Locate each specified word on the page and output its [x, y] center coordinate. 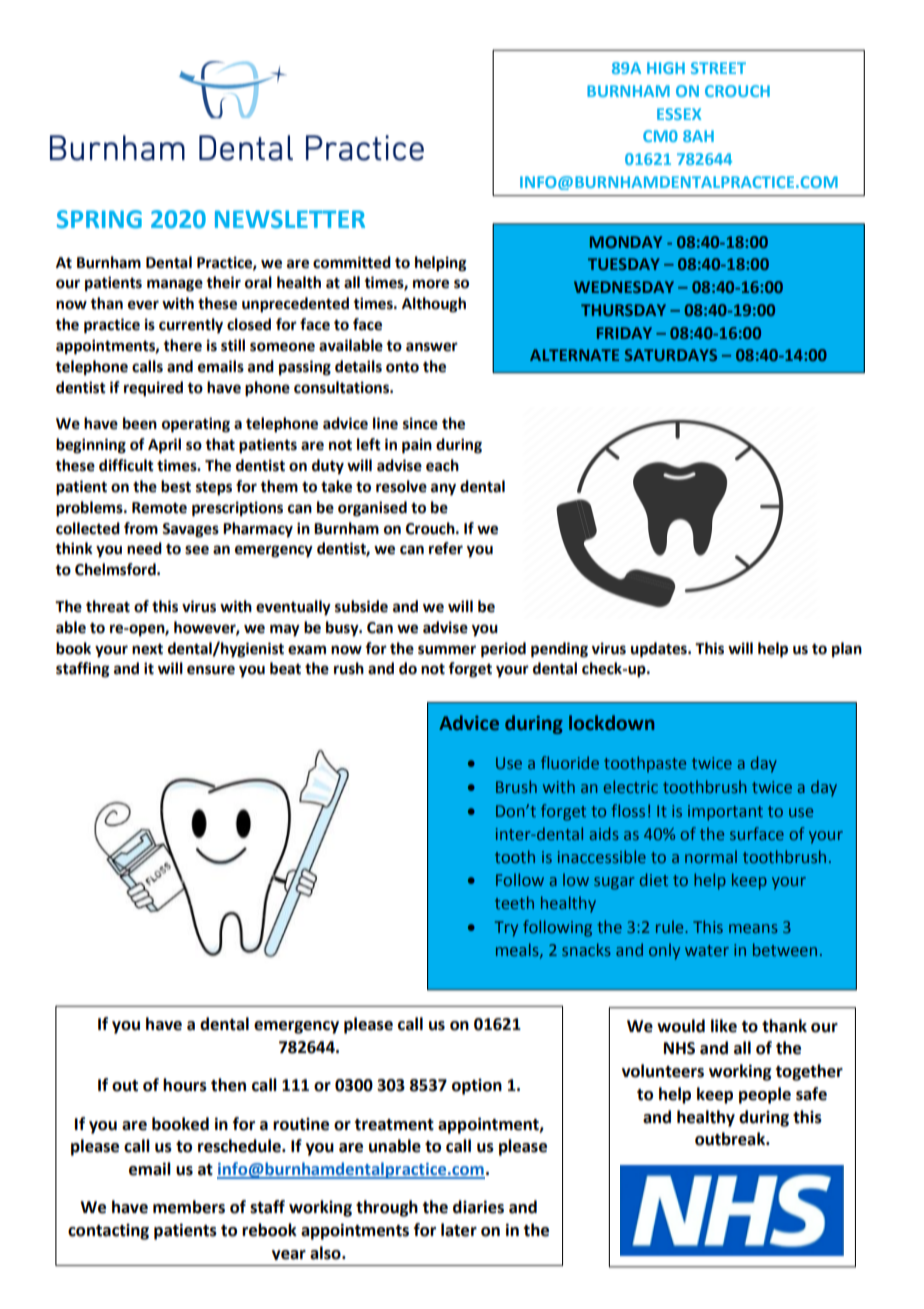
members [189, 1207]
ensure [211, 670]
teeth [514, 902]
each [442, 465]
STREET [718, 68]
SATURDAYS [671, 355]
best [176, 486]
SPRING [99, 219]
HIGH [666, 68]
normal [711, 856]
